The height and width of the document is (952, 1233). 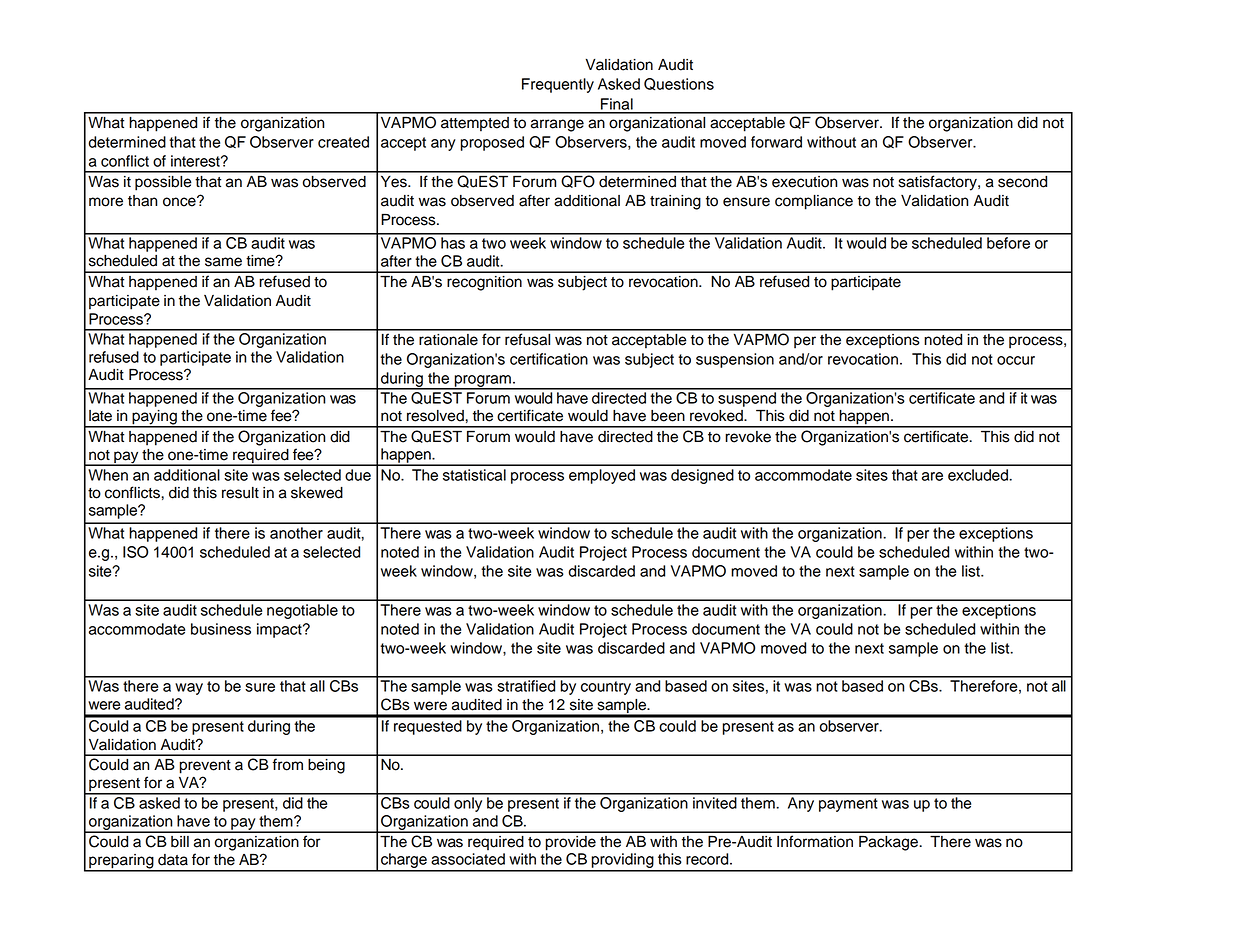 What do you see at coordinates (776, 142) in the document?
I see `forward` at bounding box center [776, 142].
